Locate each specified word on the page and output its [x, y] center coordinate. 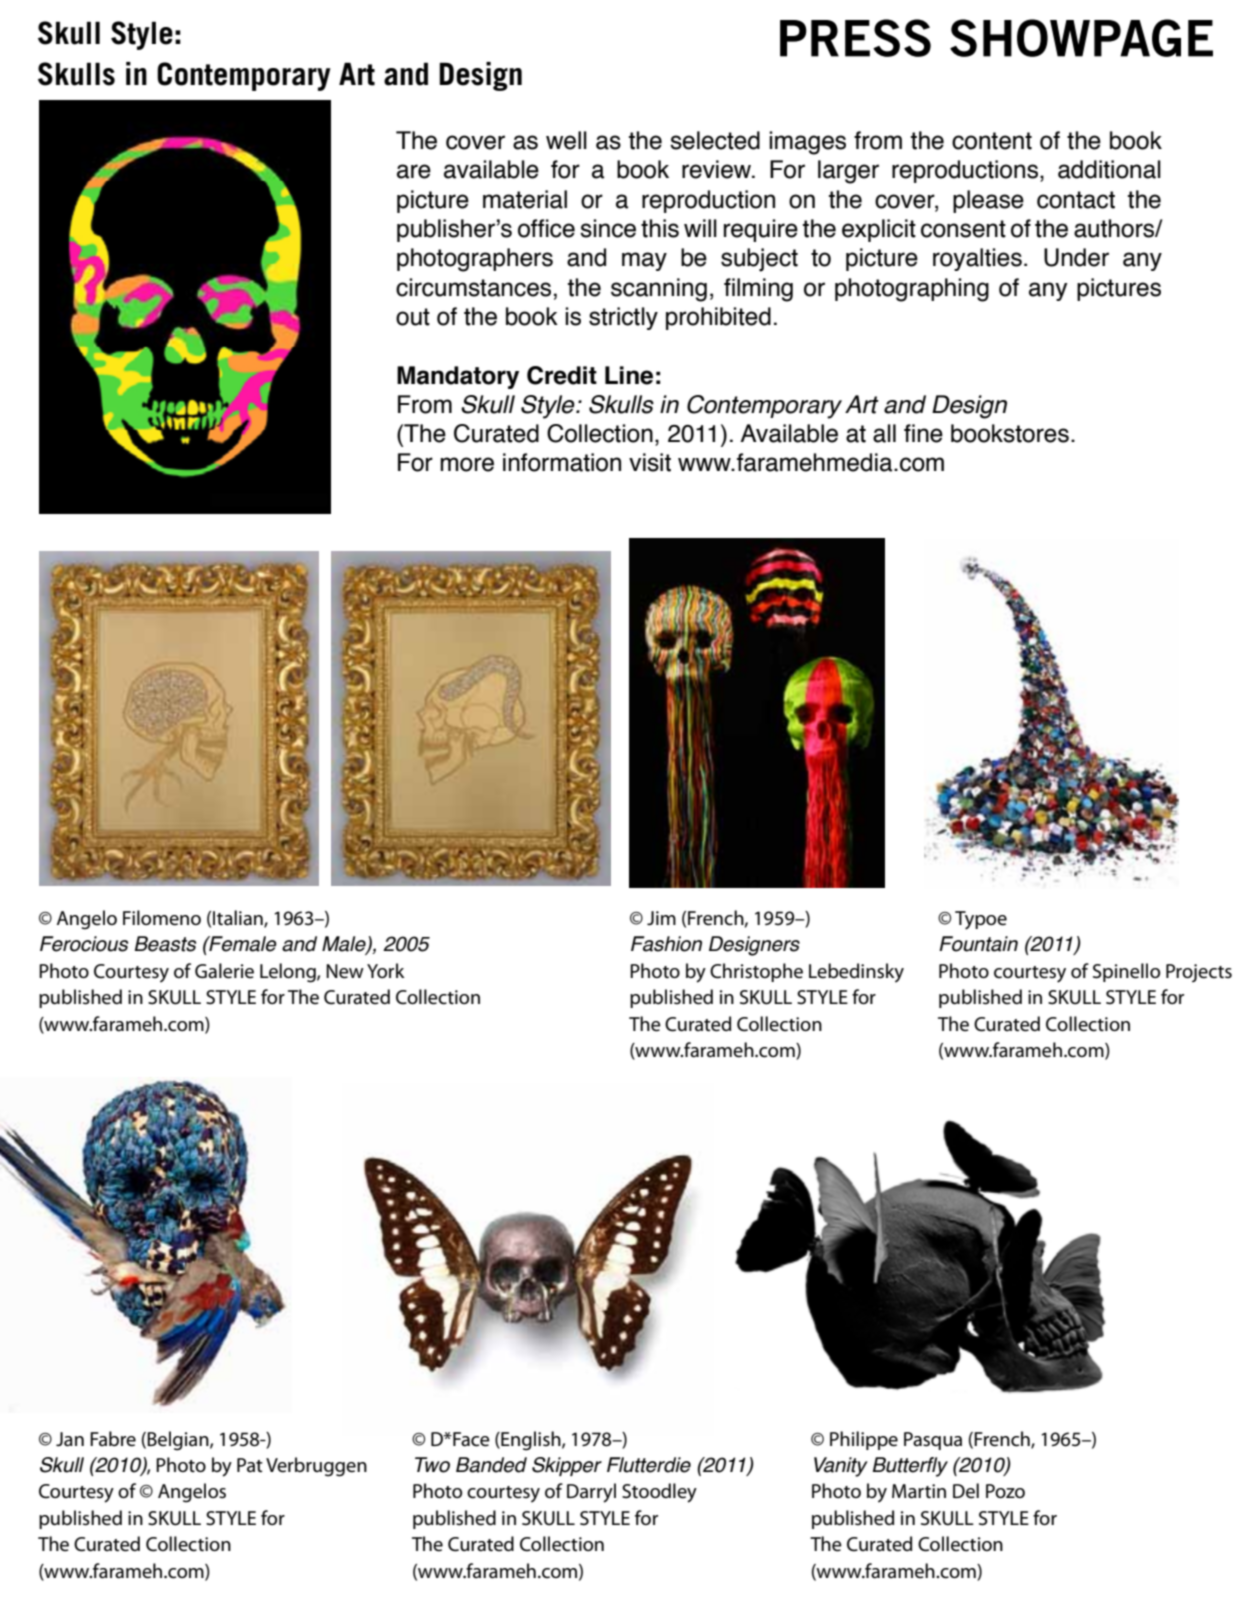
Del [966, 1491]
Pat [250, 1465]
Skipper [567, 1466]
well [566, 140]
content [992, 141]
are [414, 171]
